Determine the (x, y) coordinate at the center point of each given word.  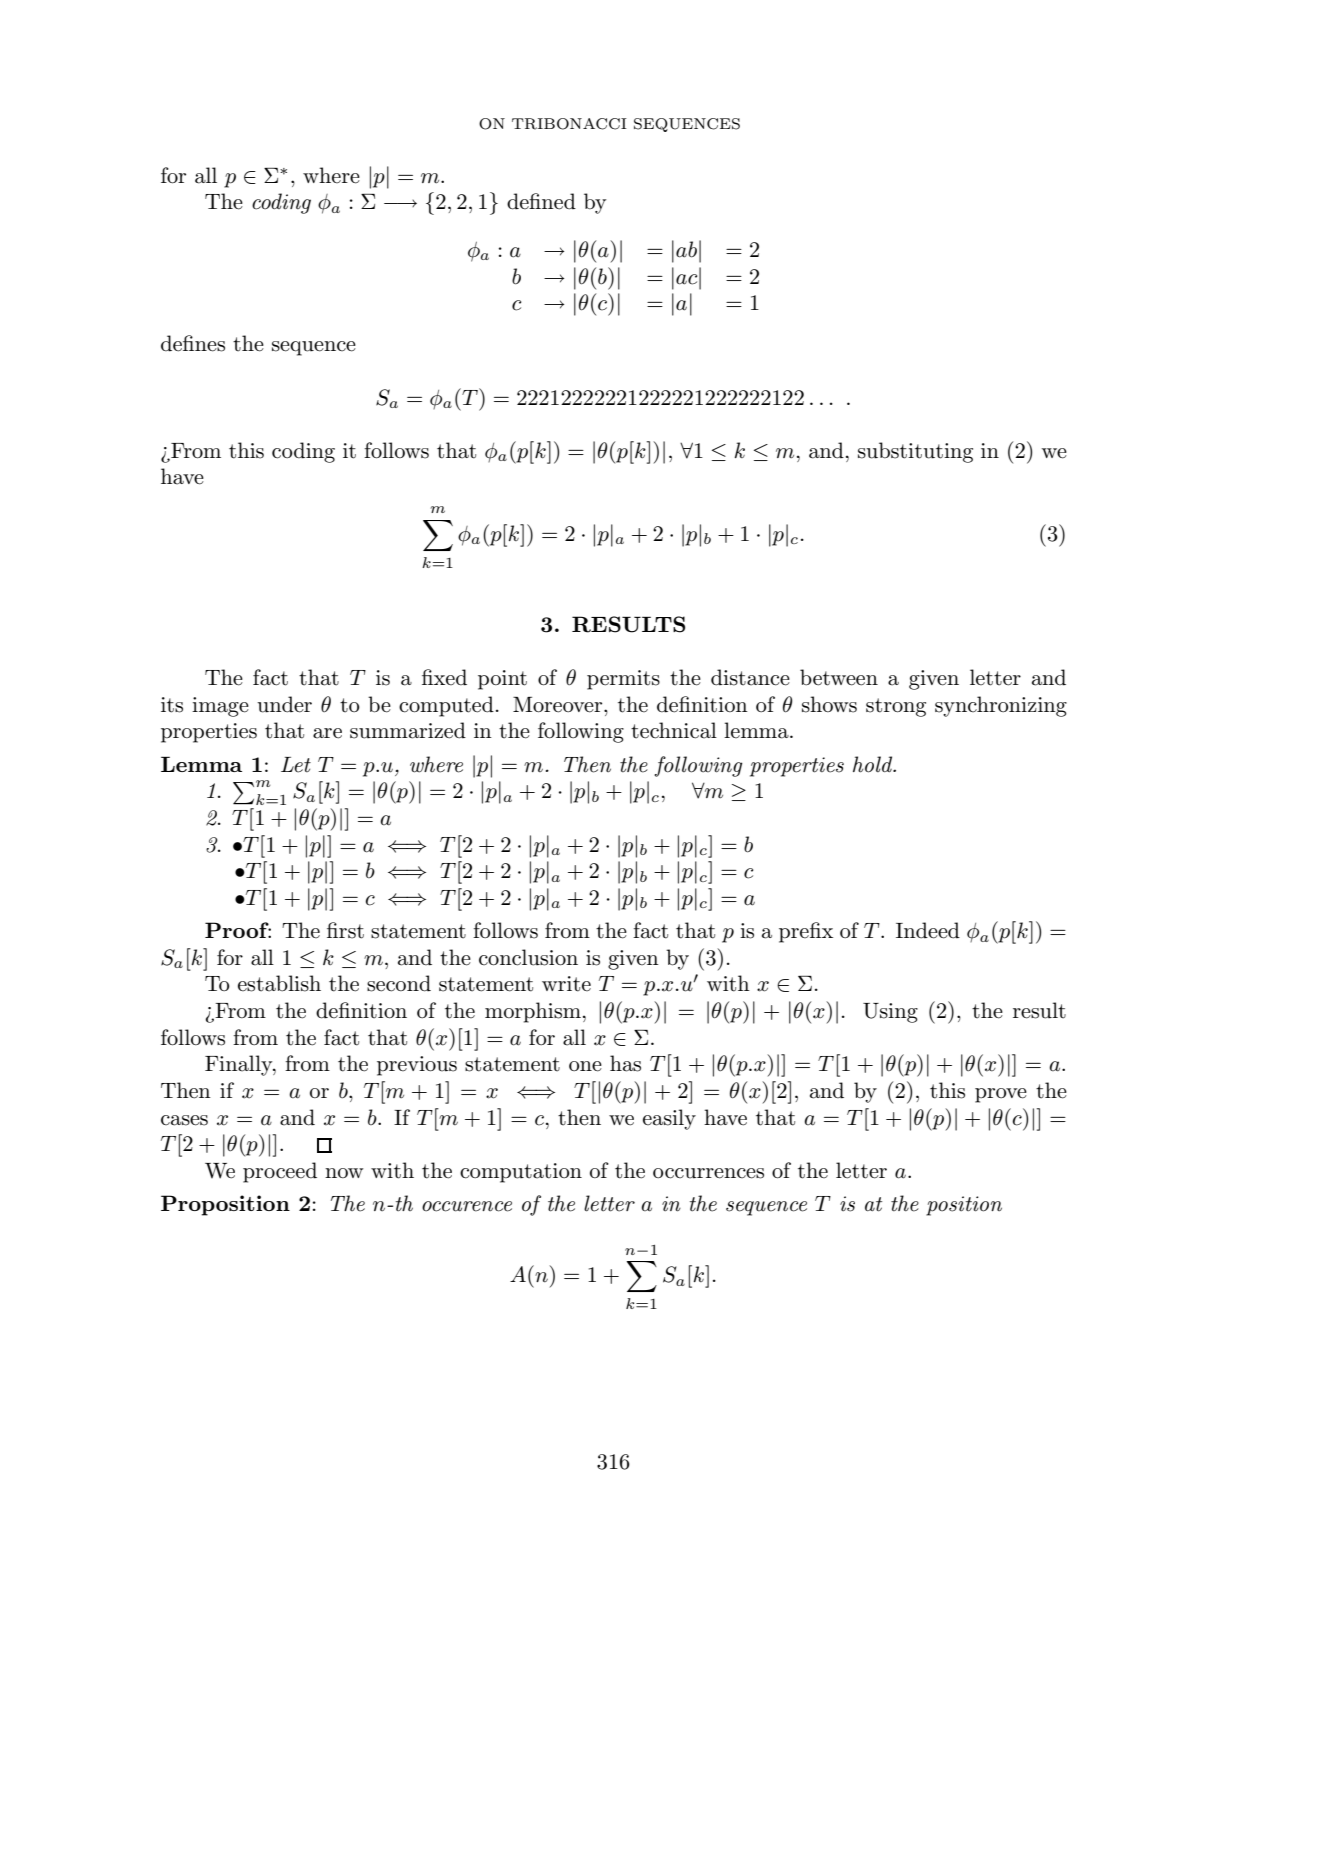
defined (541, 201)
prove (1001, 1095)
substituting (915, 452)
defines (193, 343)
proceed (280, 1172)
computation (521, 1173)
